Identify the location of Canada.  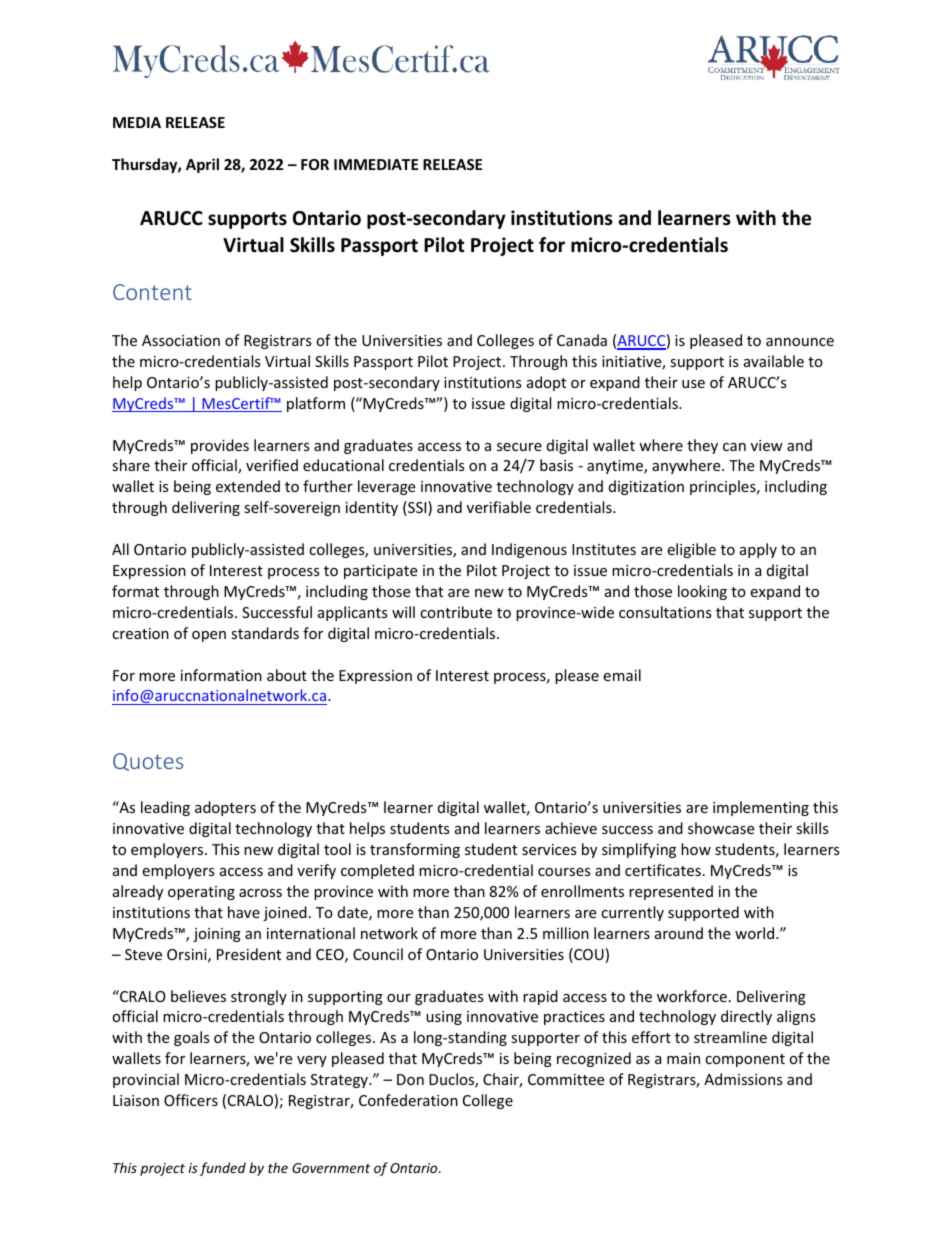
(582, 340).
